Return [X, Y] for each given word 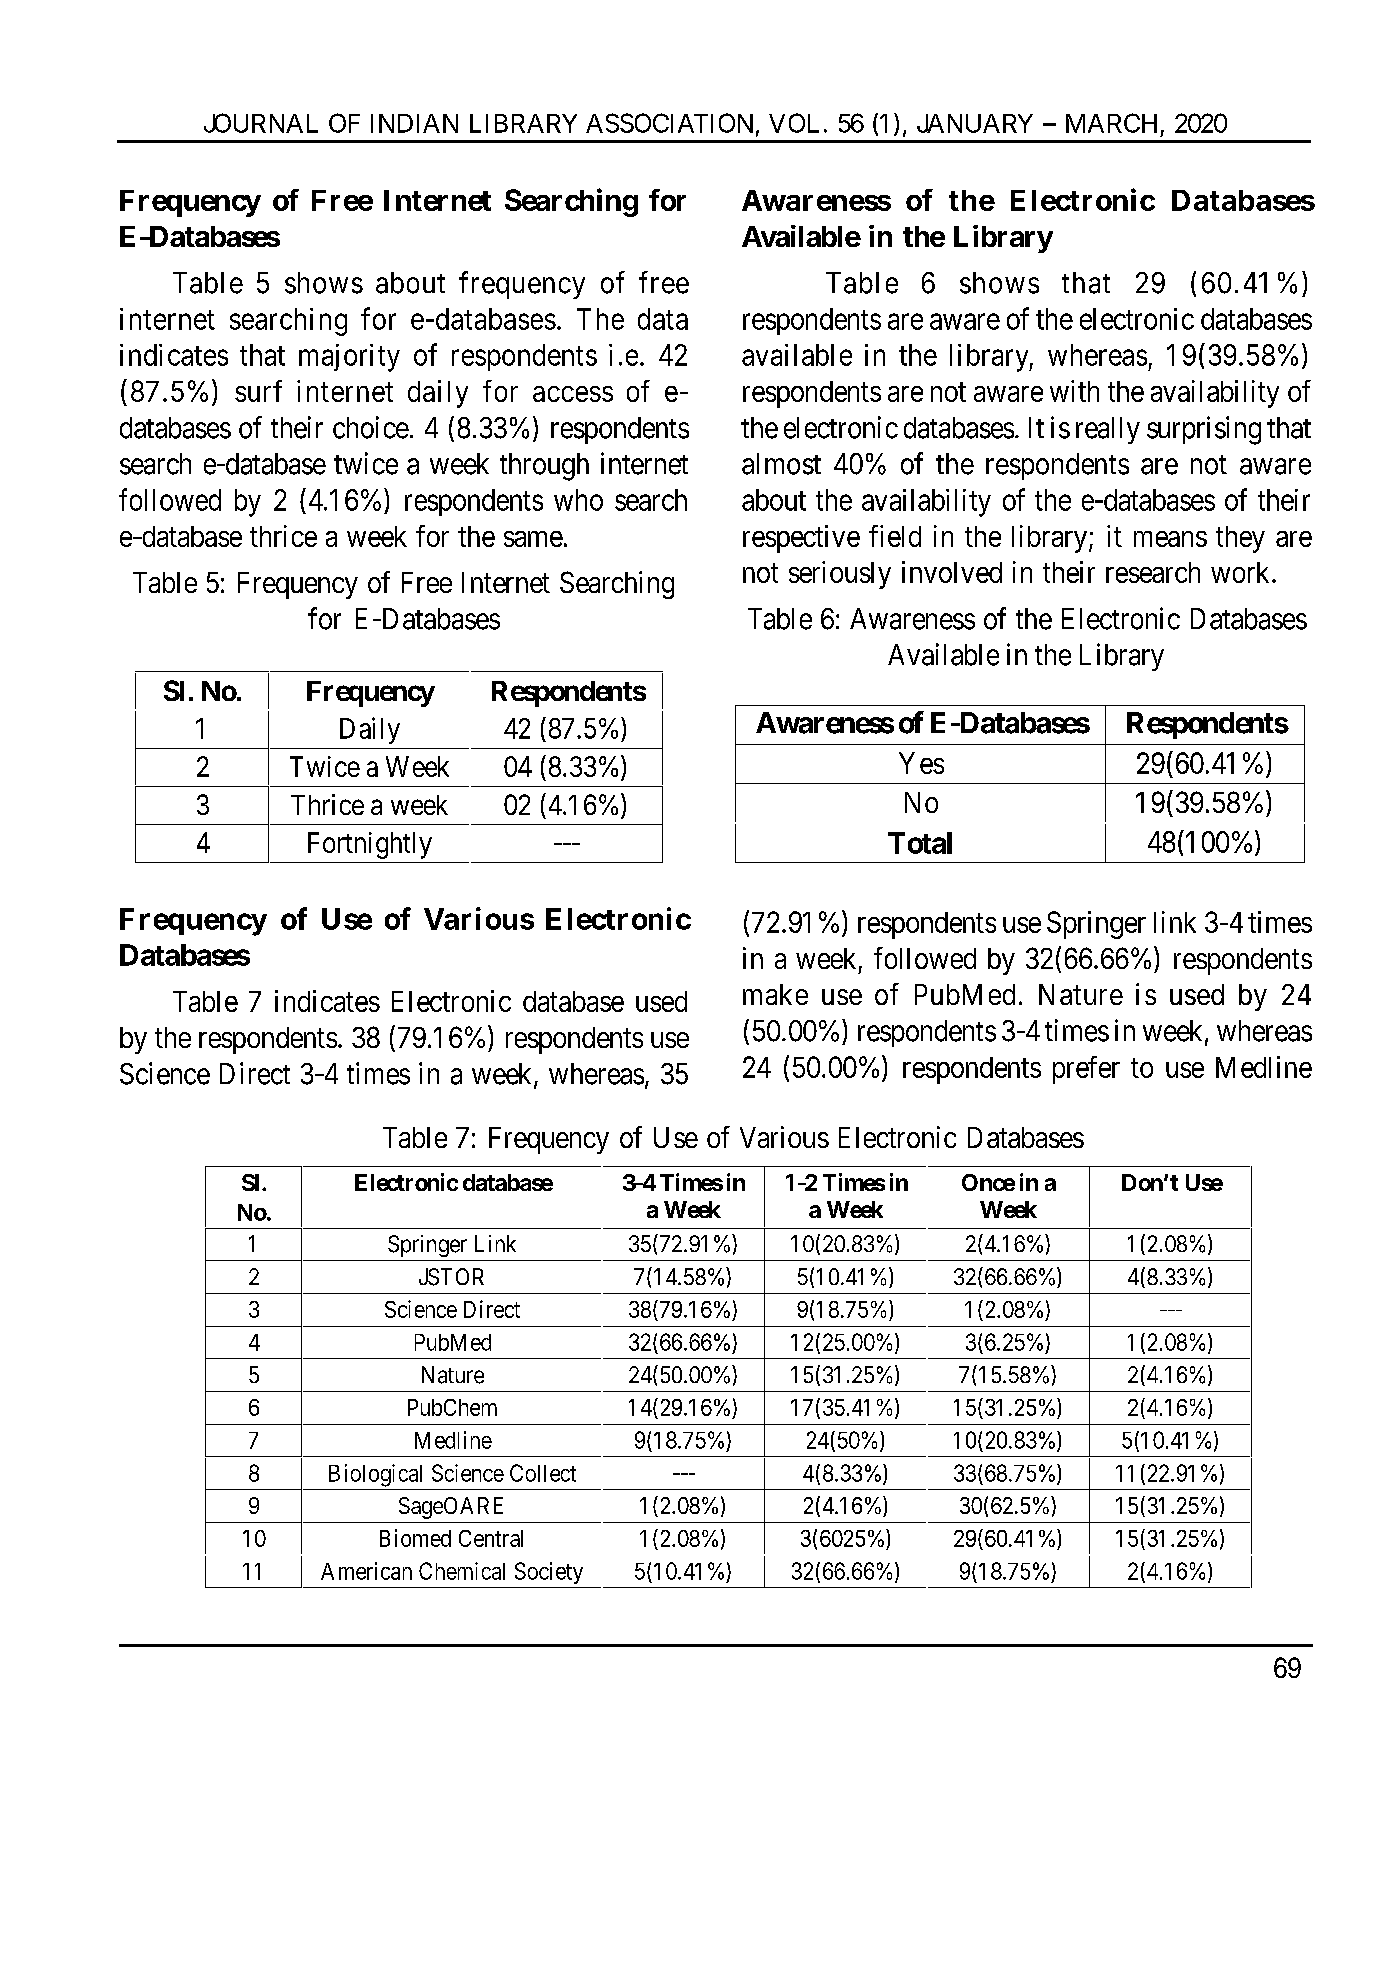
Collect [543, 1473]
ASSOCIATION [669, 123]
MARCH [1111, 123]
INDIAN [414, 123]
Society [549, 1573]
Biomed [415, 1538]
